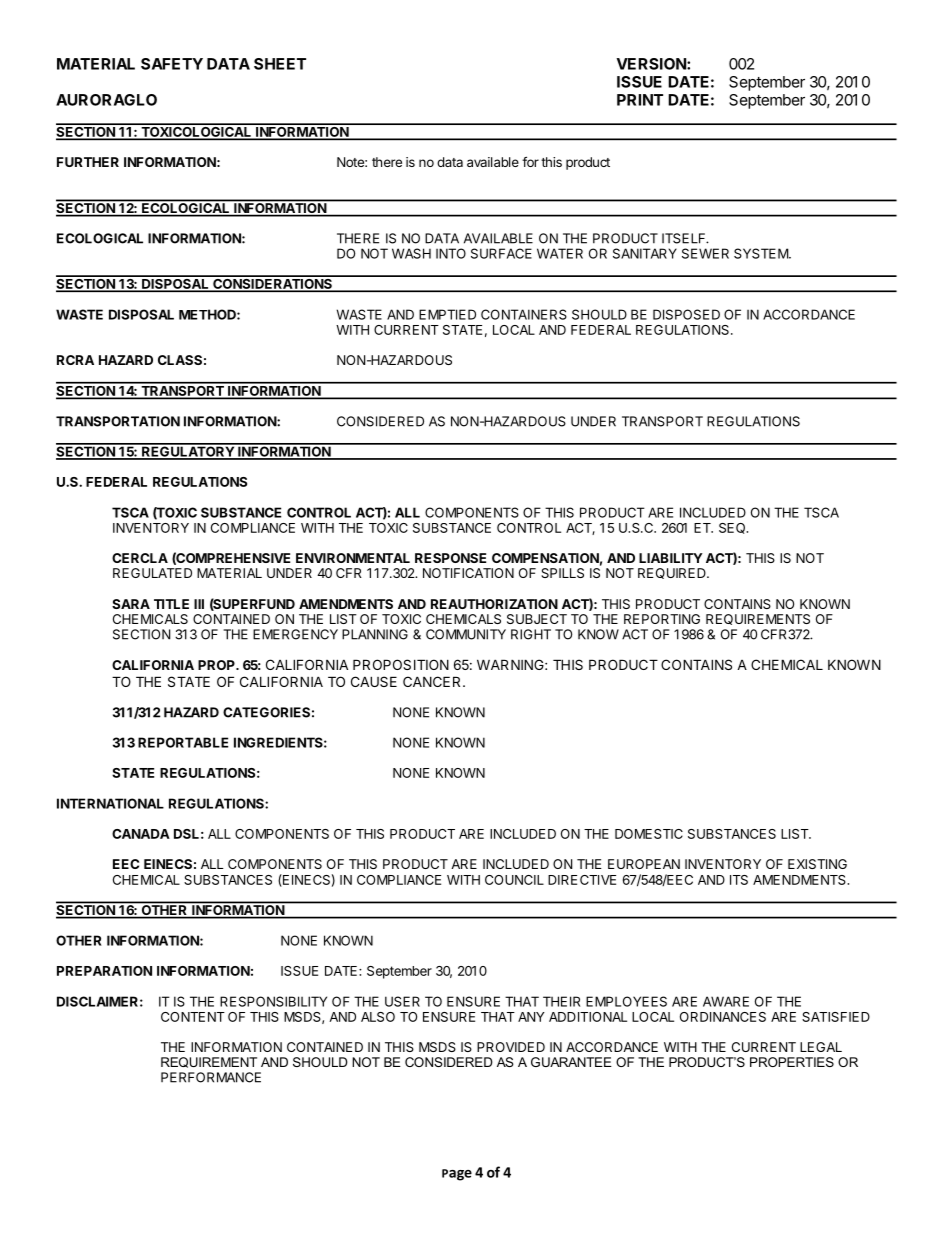  I want to click on TITLE, so click(171, 604).
